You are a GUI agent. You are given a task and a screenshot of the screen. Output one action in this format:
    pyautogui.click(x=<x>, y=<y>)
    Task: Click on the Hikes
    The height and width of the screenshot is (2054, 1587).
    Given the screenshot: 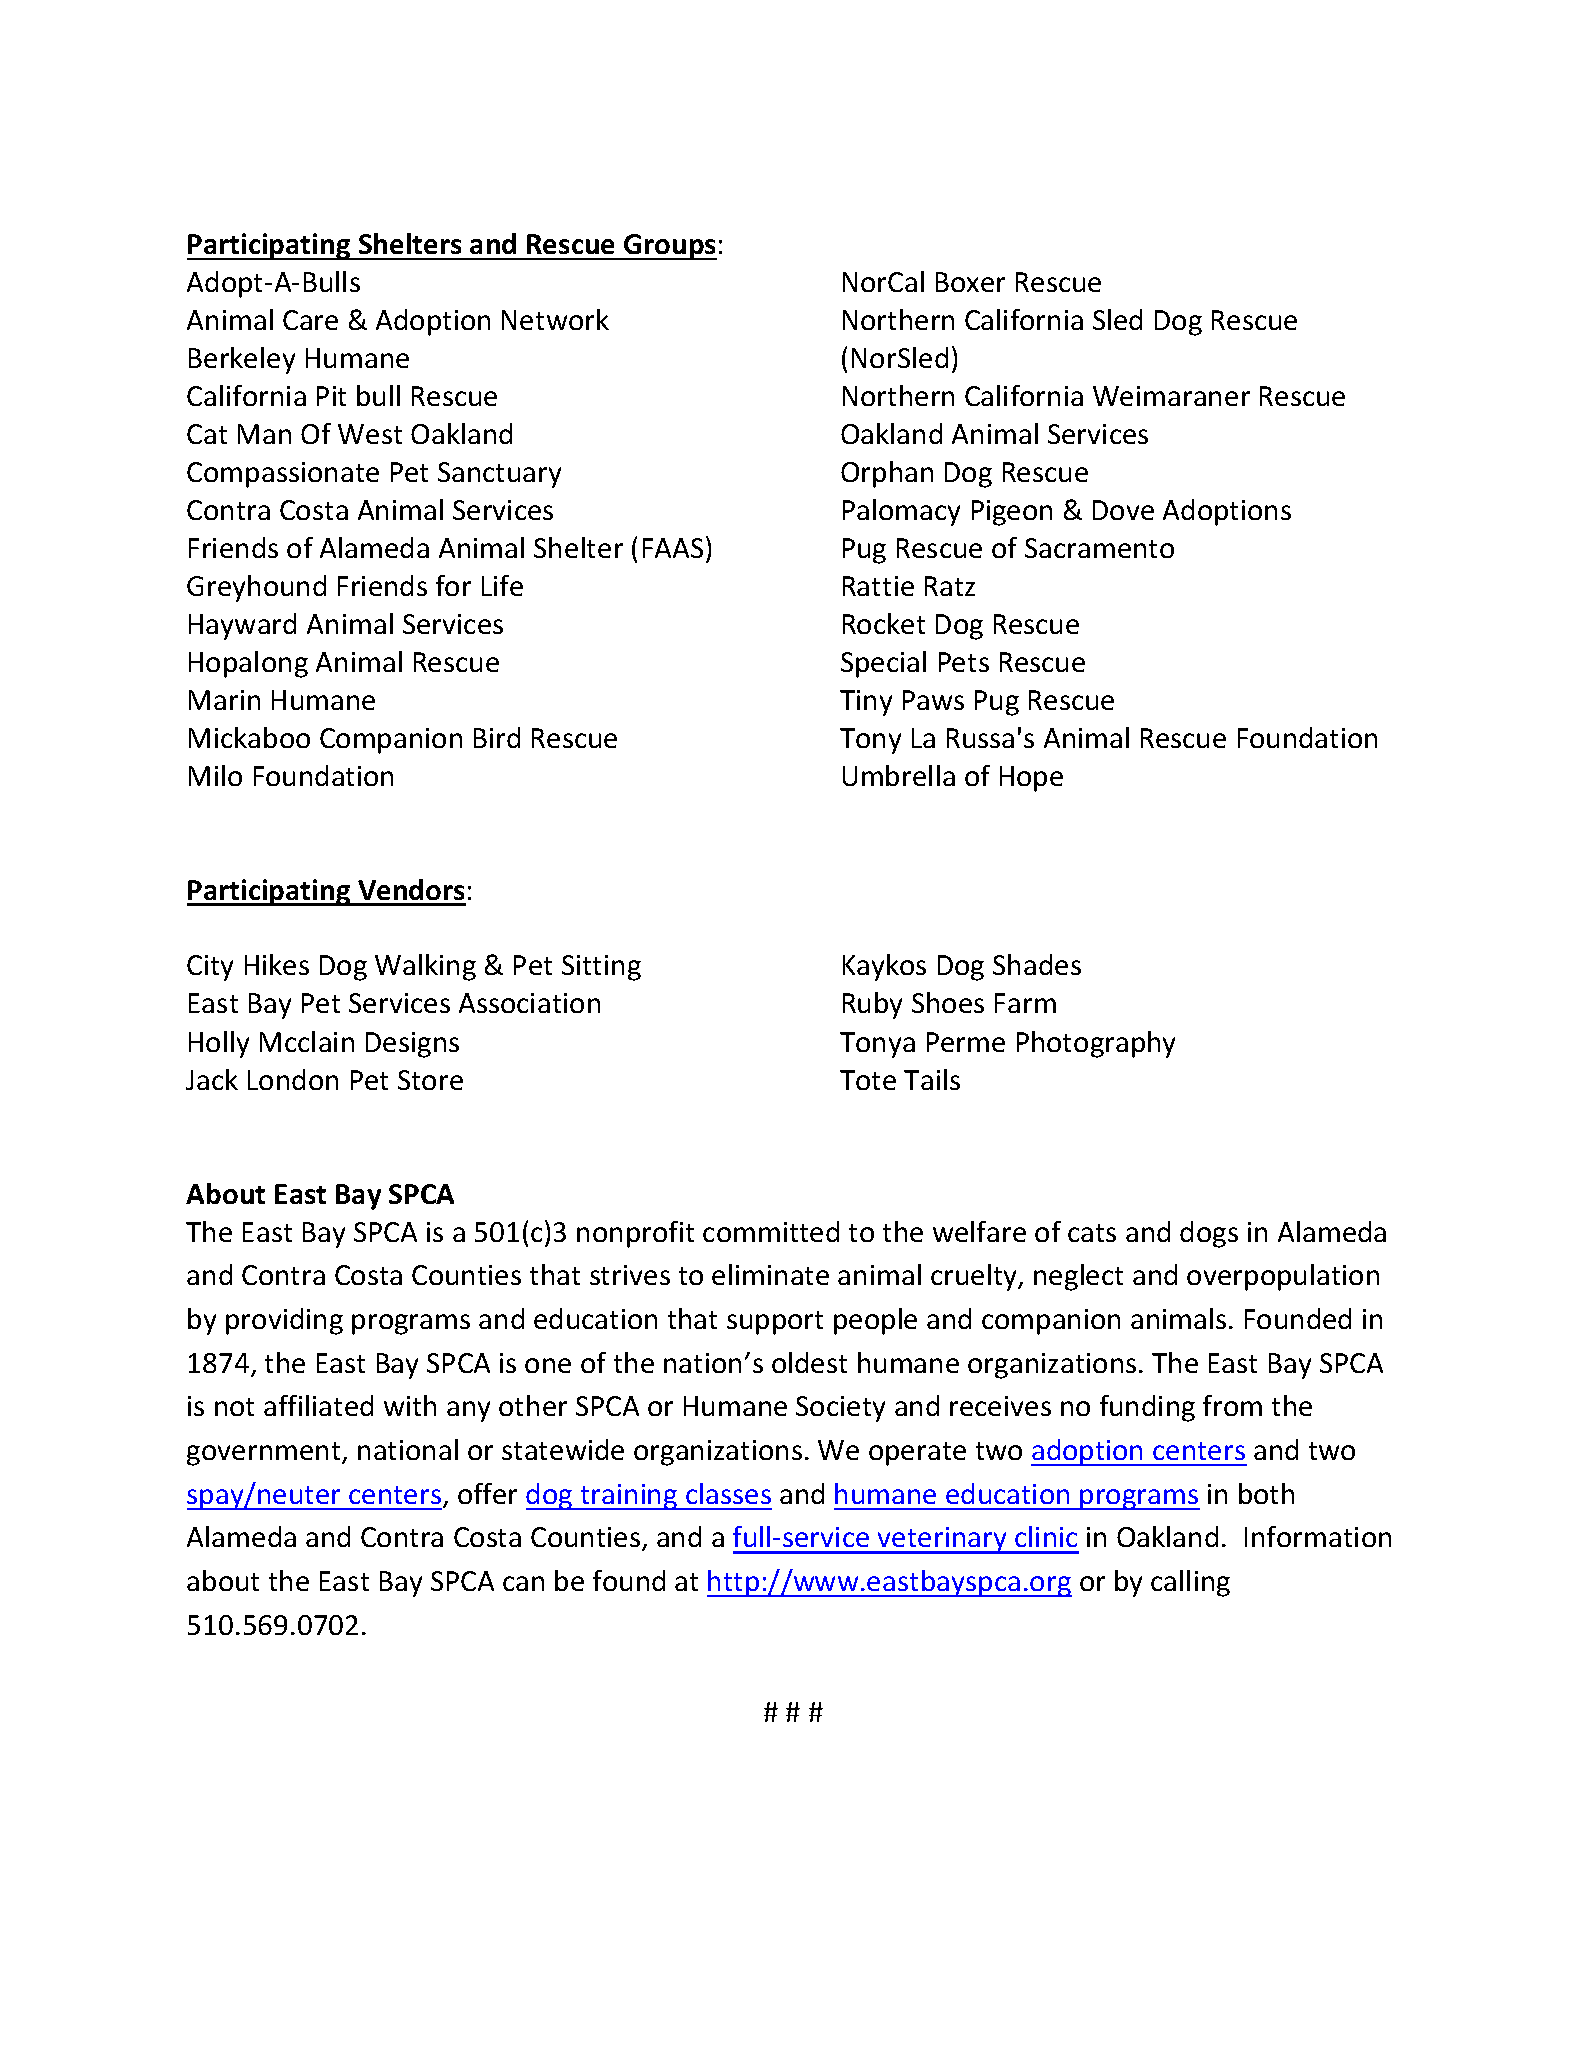 What is the action you would take?
    pyautogui.click(x=277, y=964)
